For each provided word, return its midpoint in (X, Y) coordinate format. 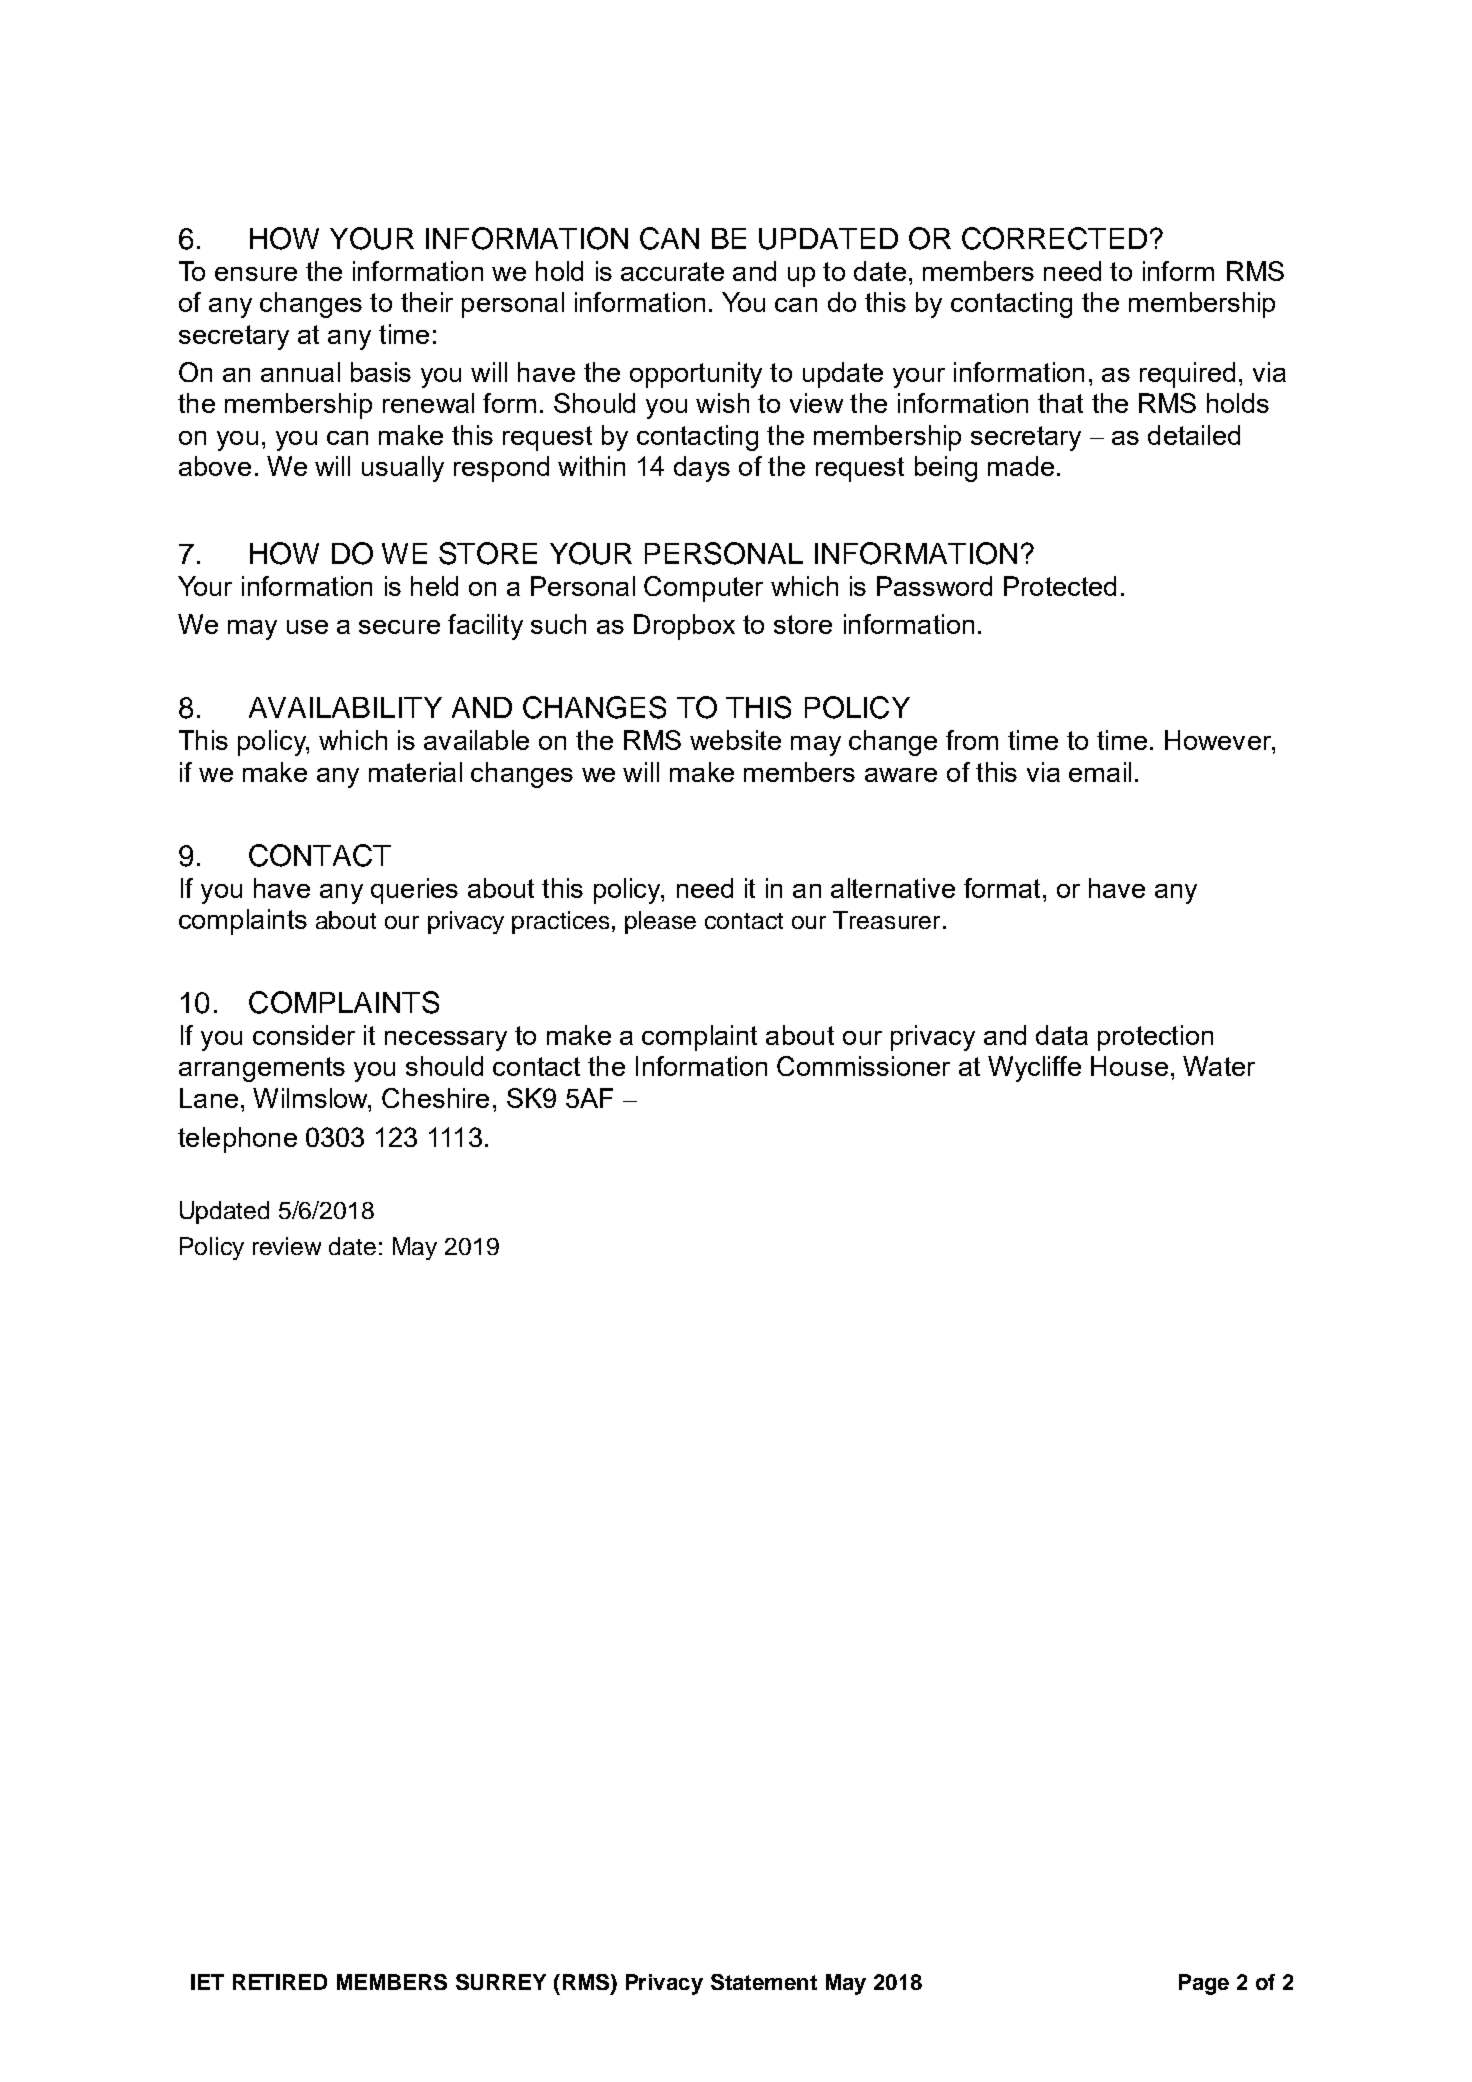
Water (1219, 1066)
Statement (764, 1982)
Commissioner (863, 1066)
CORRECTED (1054, 238)
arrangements (262, 1069)
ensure (256, 274)
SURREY (501, 1982)
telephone (237, 1140)
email (1100, 772)
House (1129, 1066)
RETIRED (280, 1982)
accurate (672, 271)
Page (1204, 1984)
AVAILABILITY (345, 707)
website (735, 740)
